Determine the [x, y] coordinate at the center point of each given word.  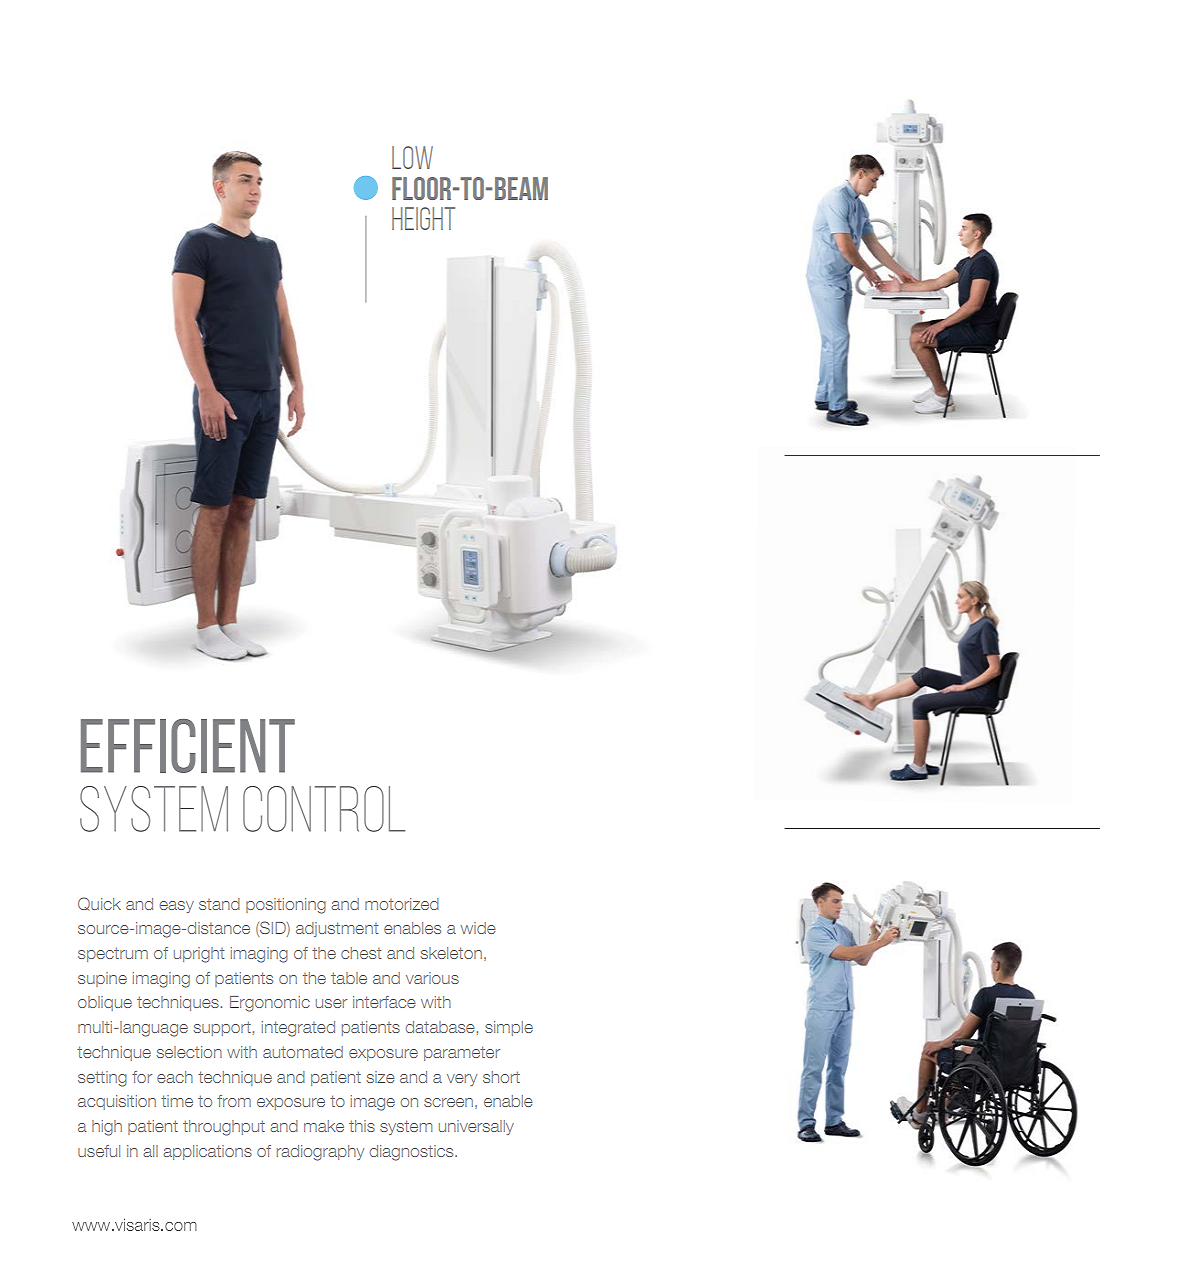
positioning [286, 906]
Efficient [188, 746]
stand [219, 904]
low [412, 157]
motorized [402, 904]
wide [478, 928]
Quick [99, 903]
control [324, 809]
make [324, 1126]
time [177, 1101]
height [423, 218]
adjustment [337, 929]
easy [176, 907]
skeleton [451, 953]
